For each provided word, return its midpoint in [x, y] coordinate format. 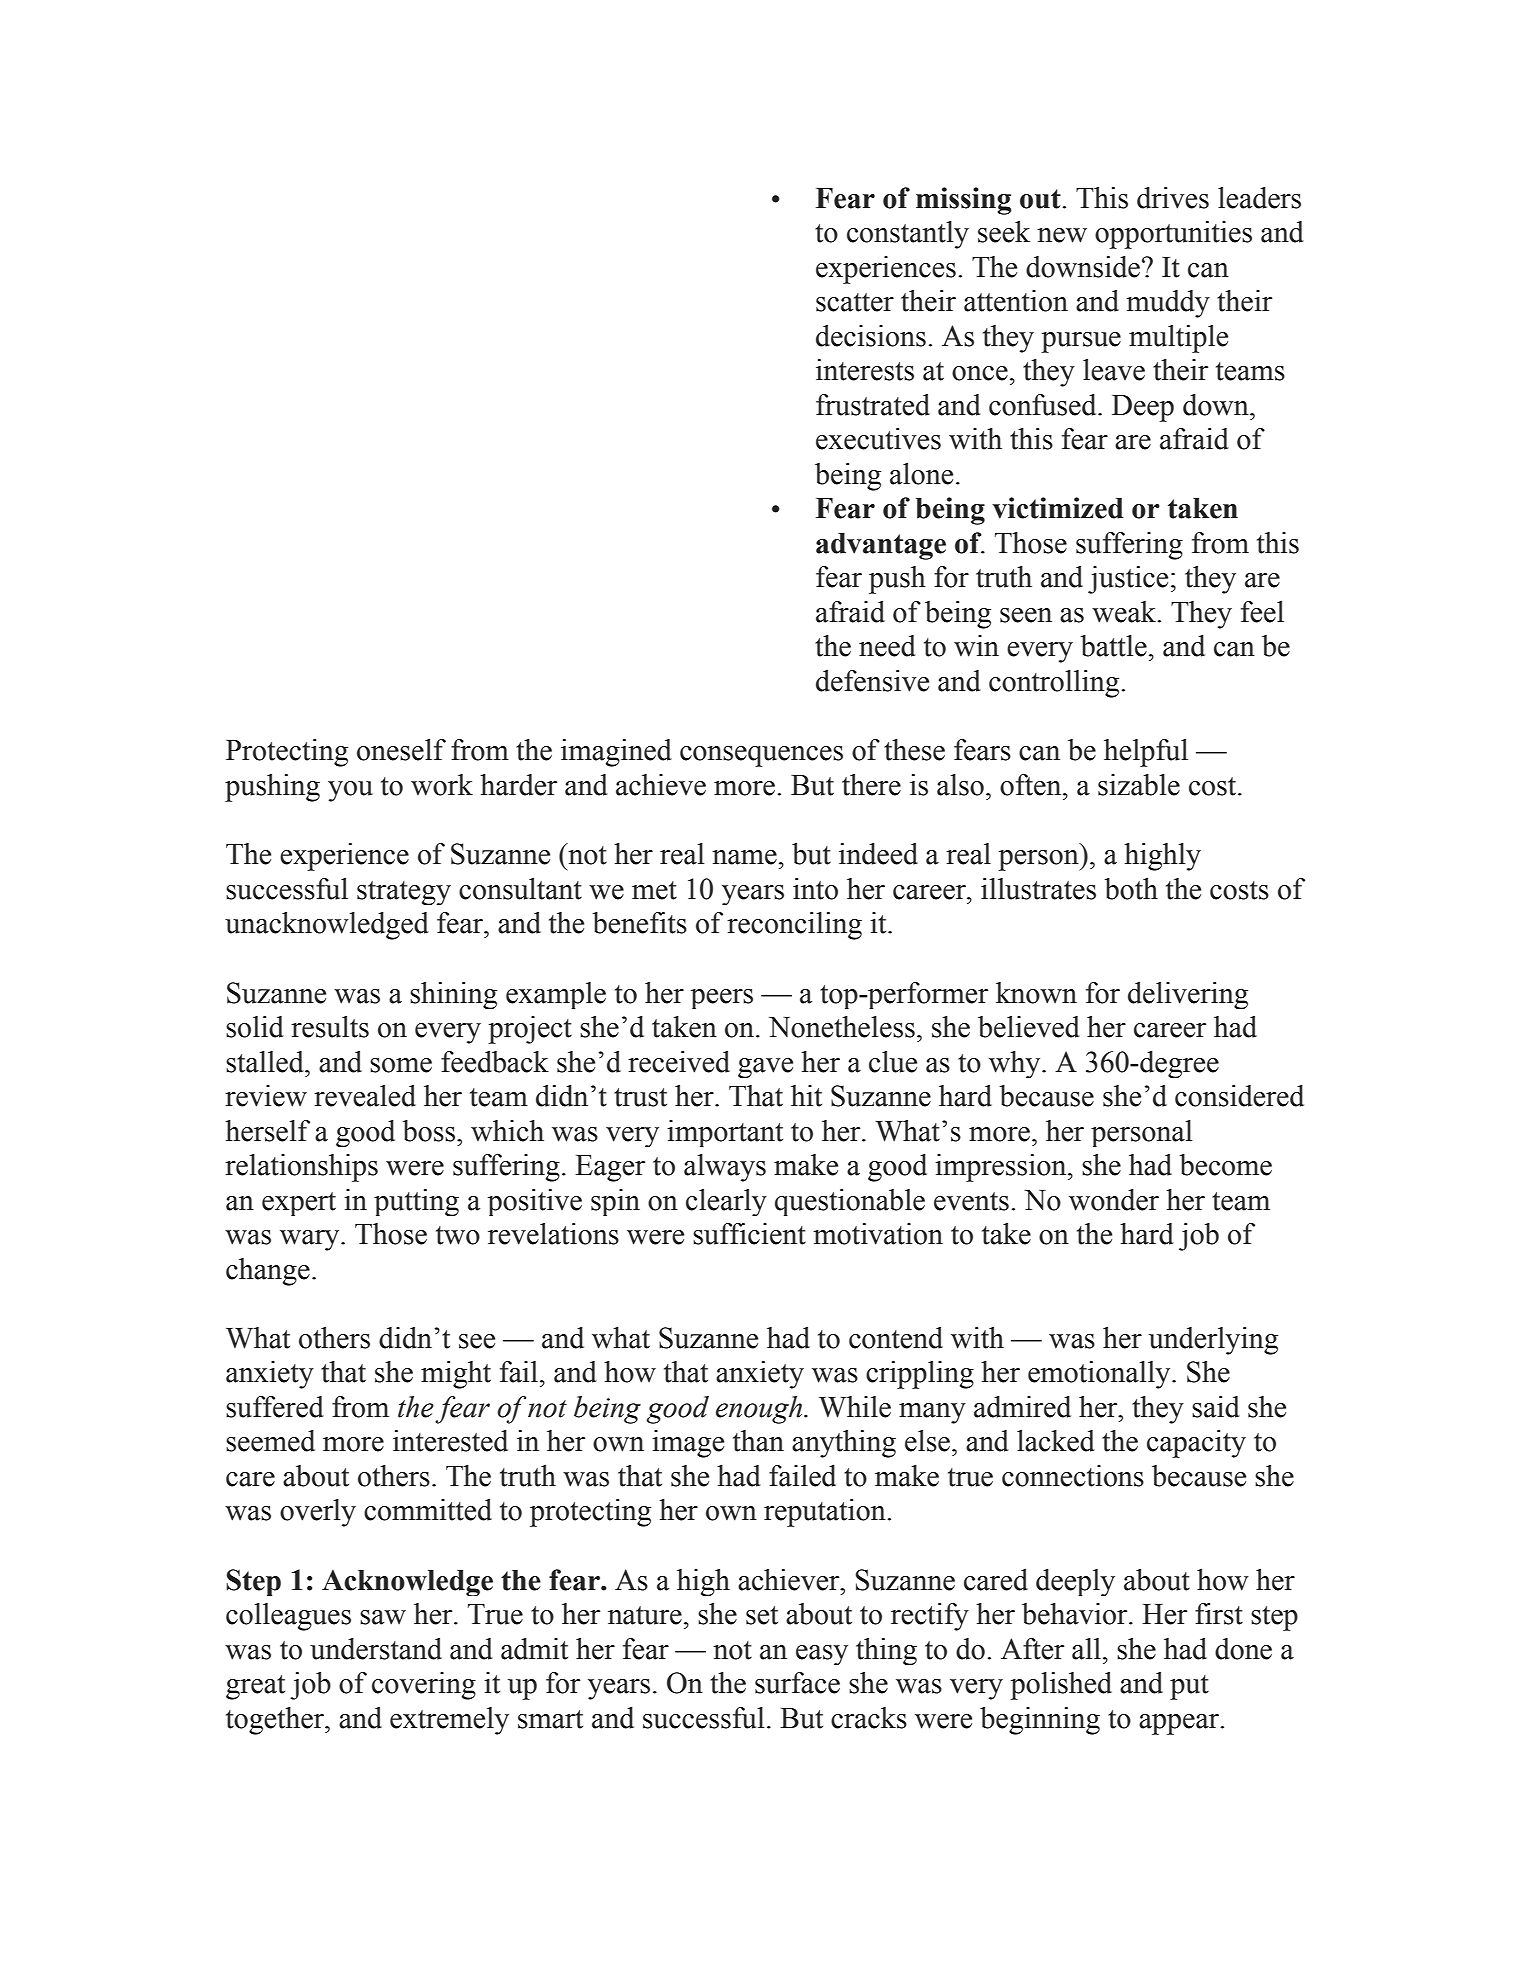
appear [1180, 1724]
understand [376, 1649]
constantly [908, 235]
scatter [855, 302]
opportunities [1173, 235]
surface [797, 1683]
